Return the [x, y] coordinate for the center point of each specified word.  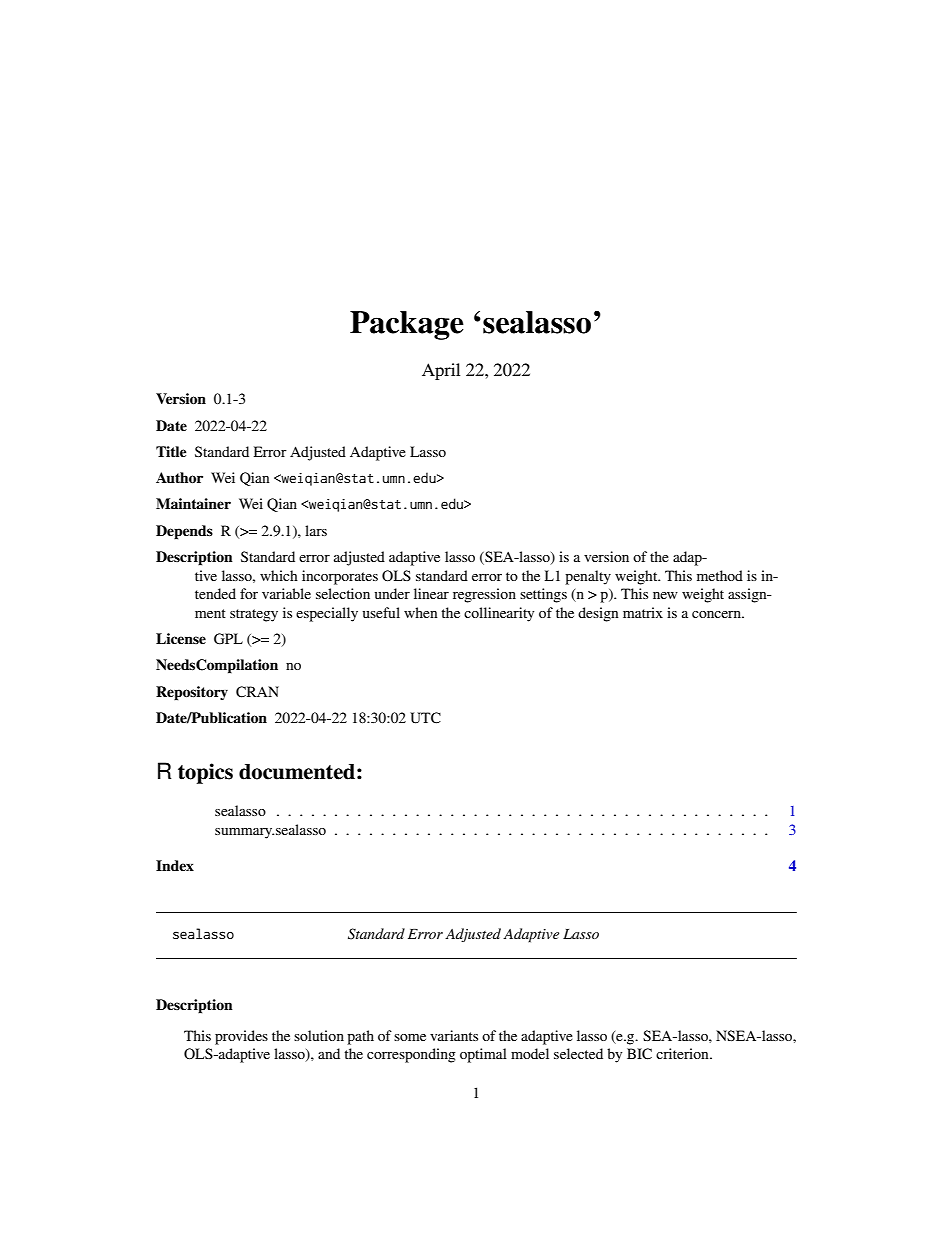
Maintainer [193, 503]
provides [241, 1037]
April [441, 371]
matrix [643, 612]
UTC [425, 718]
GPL [228, 639]
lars [316, 530]
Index [175, 865]
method [720, 575]
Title [171, 451]
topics [205, 773]
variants [454, 1035]
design [598, 614]
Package [407, 325]
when [421, 612]
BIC [639, 1054]
